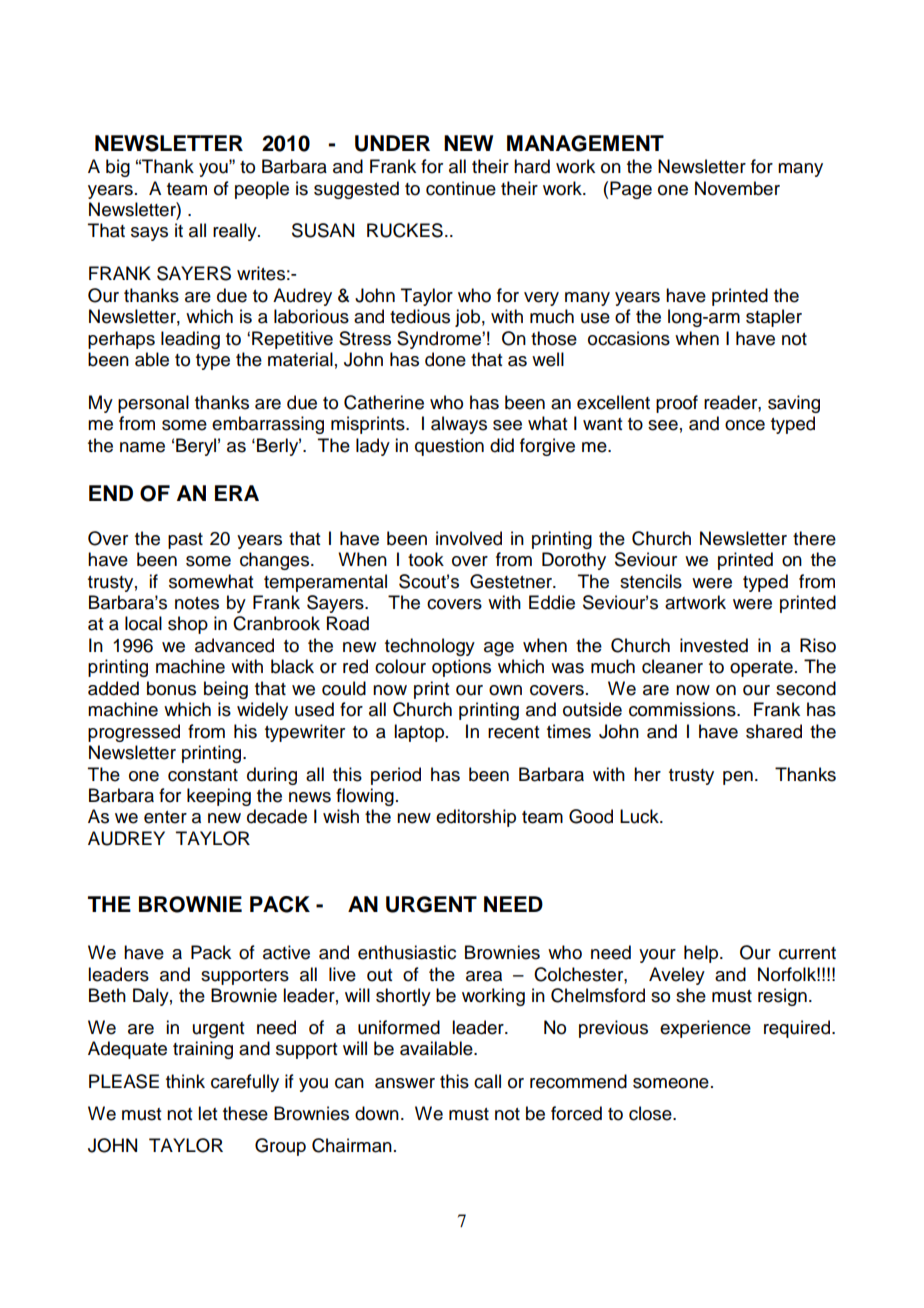 The width and height of the screenshot is (924, 1308). Describe the element at coordinates (461, 188) in the screenshot. I see `continue` at that location.
